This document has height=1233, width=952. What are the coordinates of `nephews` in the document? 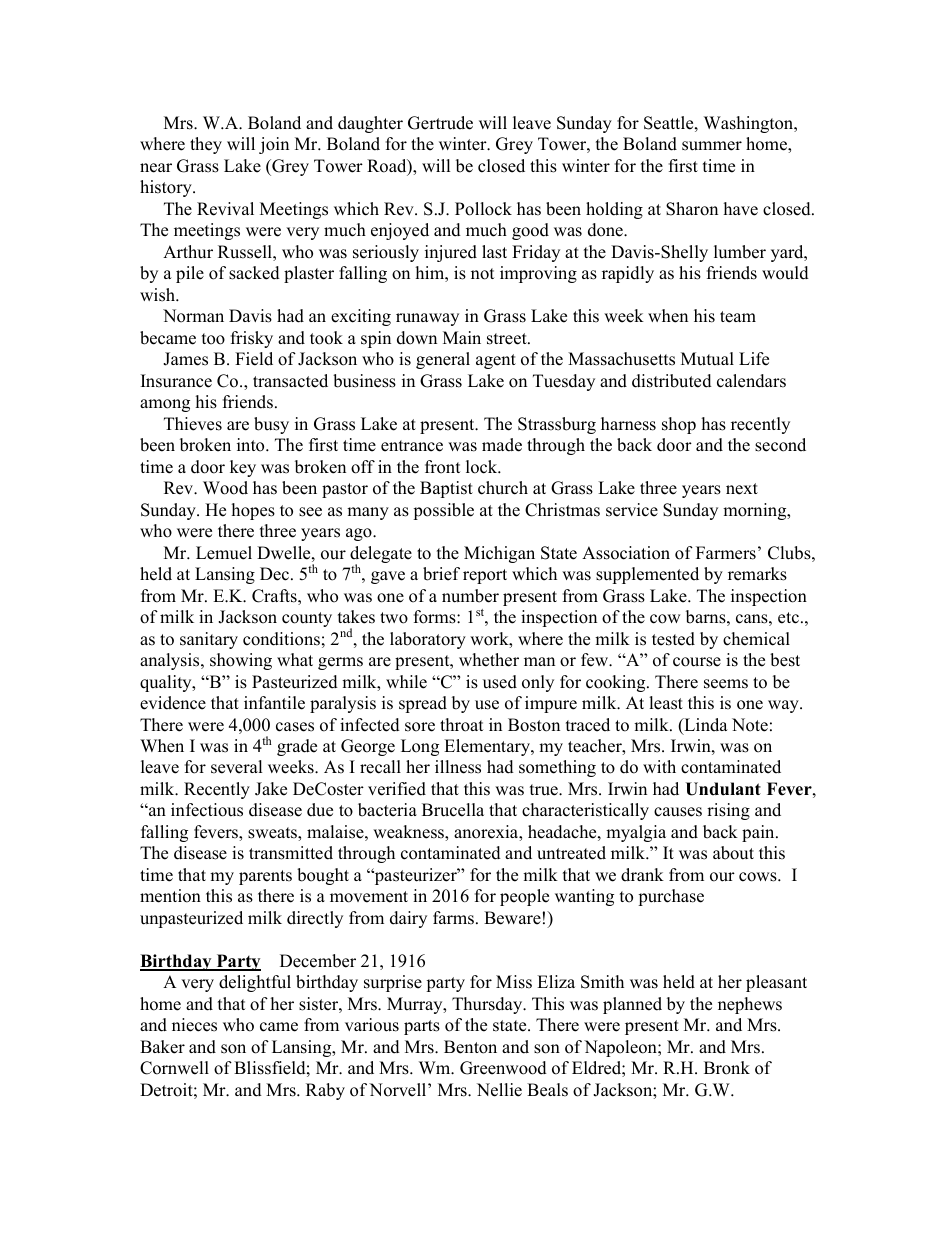 It's located at (750, 1005).
